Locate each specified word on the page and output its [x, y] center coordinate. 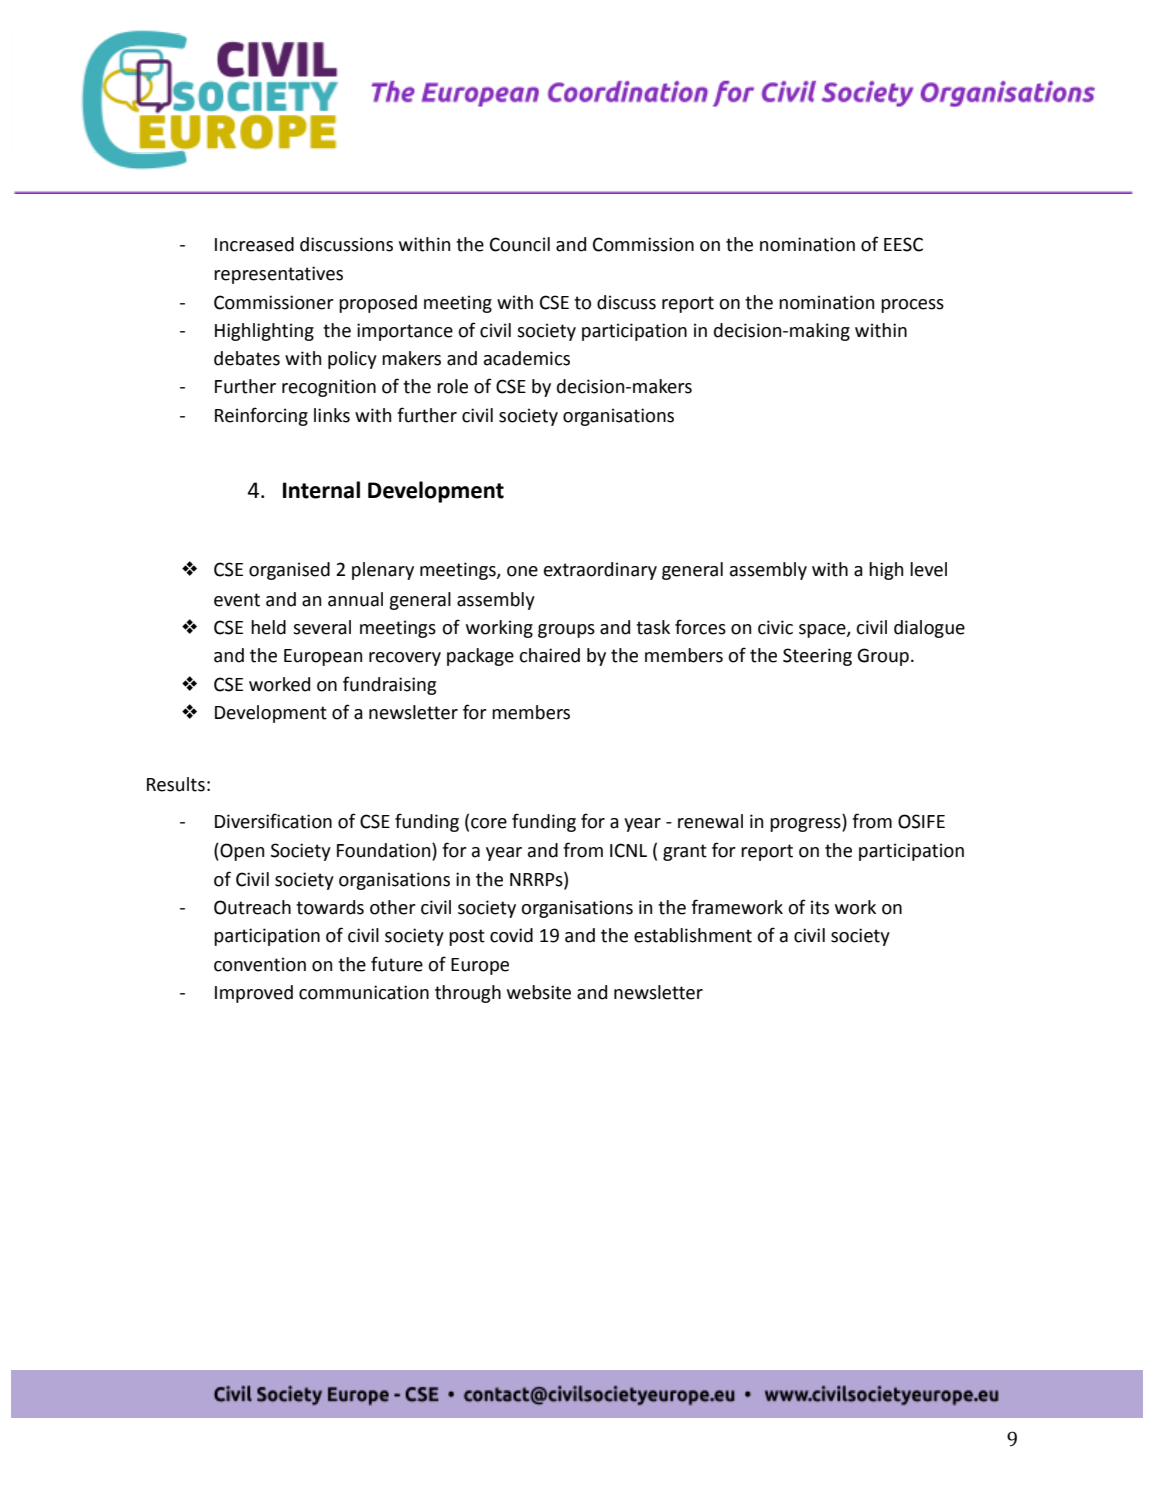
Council [520, 244]
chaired [549, 655]
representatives [278, 275]
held [268, 627]
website [539, 992]
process [912, 306]
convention [260, 964]
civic [775, 627]
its [820, 907]
